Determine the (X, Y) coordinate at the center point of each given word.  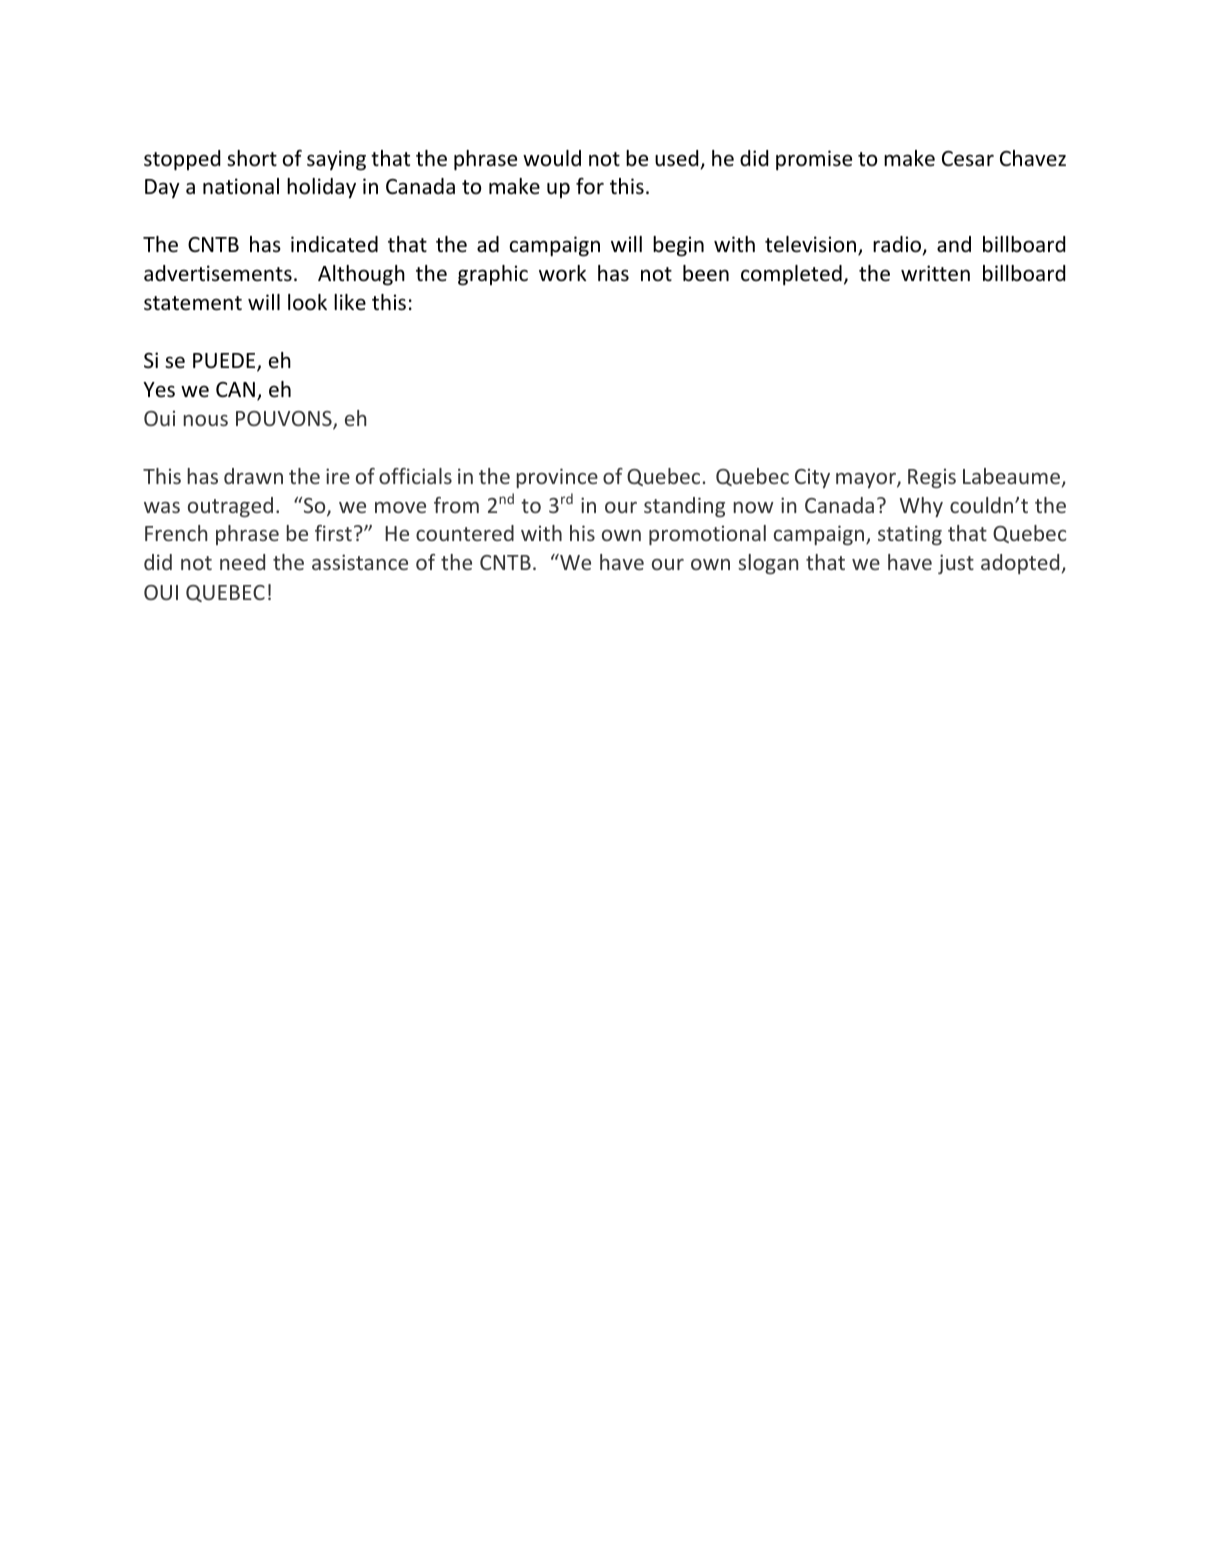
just (956, 564)
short (252, 158)
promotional (707, 535)
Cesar (968, 159)
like (350, 302)
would (552, 158)
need (242, 562)
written (935, 273)
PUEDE (225, 362)
